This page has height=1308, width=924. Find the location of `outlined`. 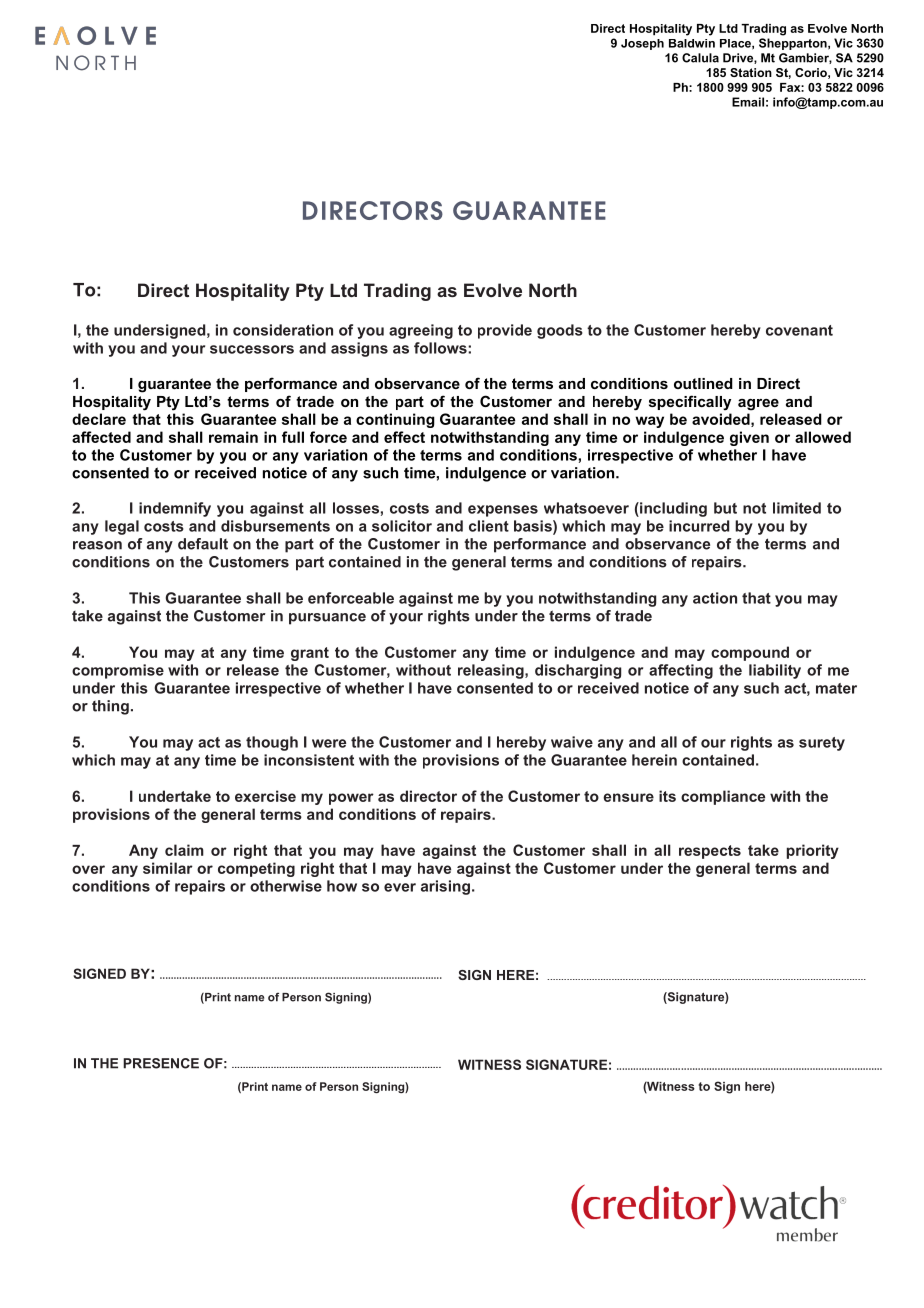

outlined is located at coordinates (703, 383).
